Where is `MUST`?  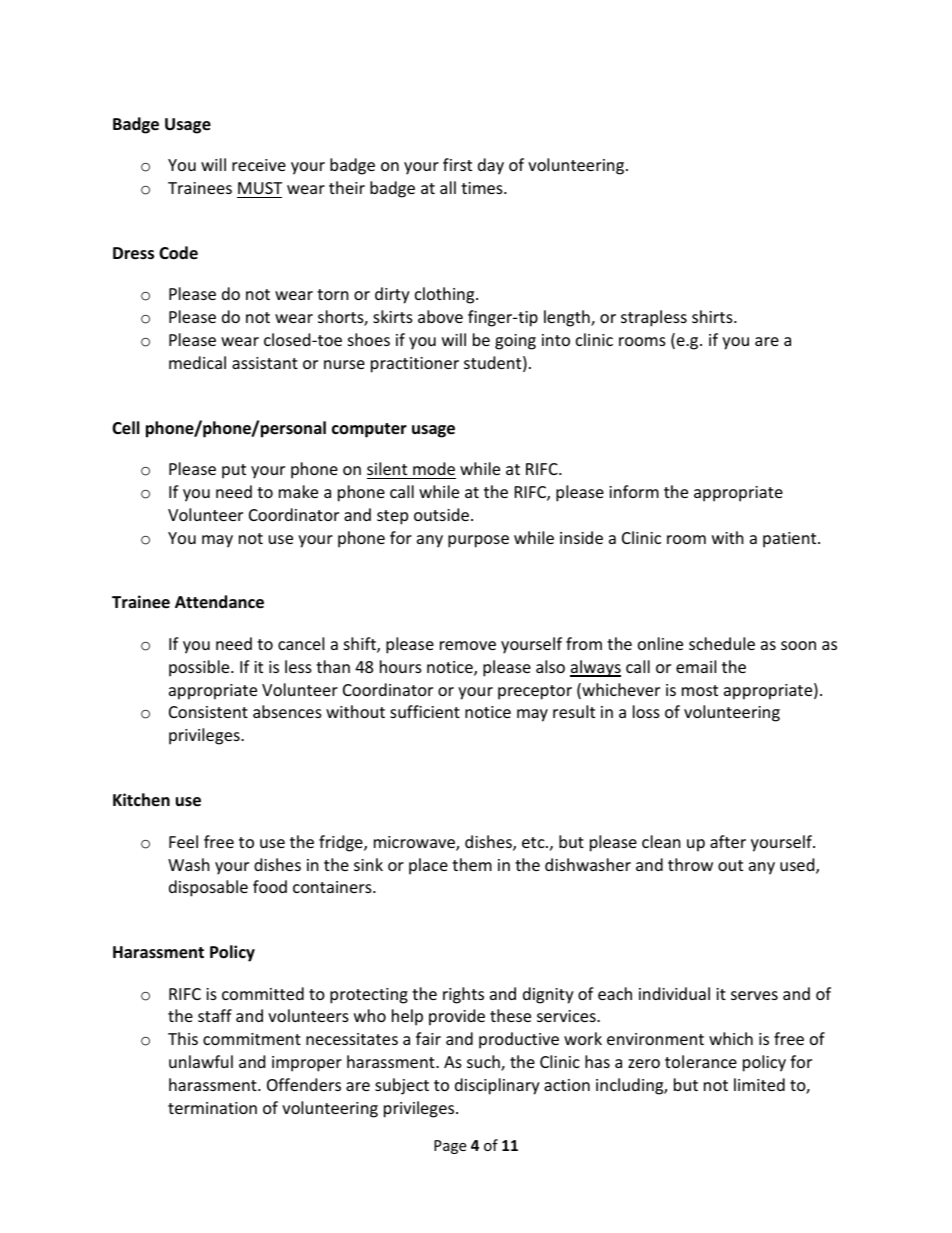
MUST is located at coordinates (260, 188).
